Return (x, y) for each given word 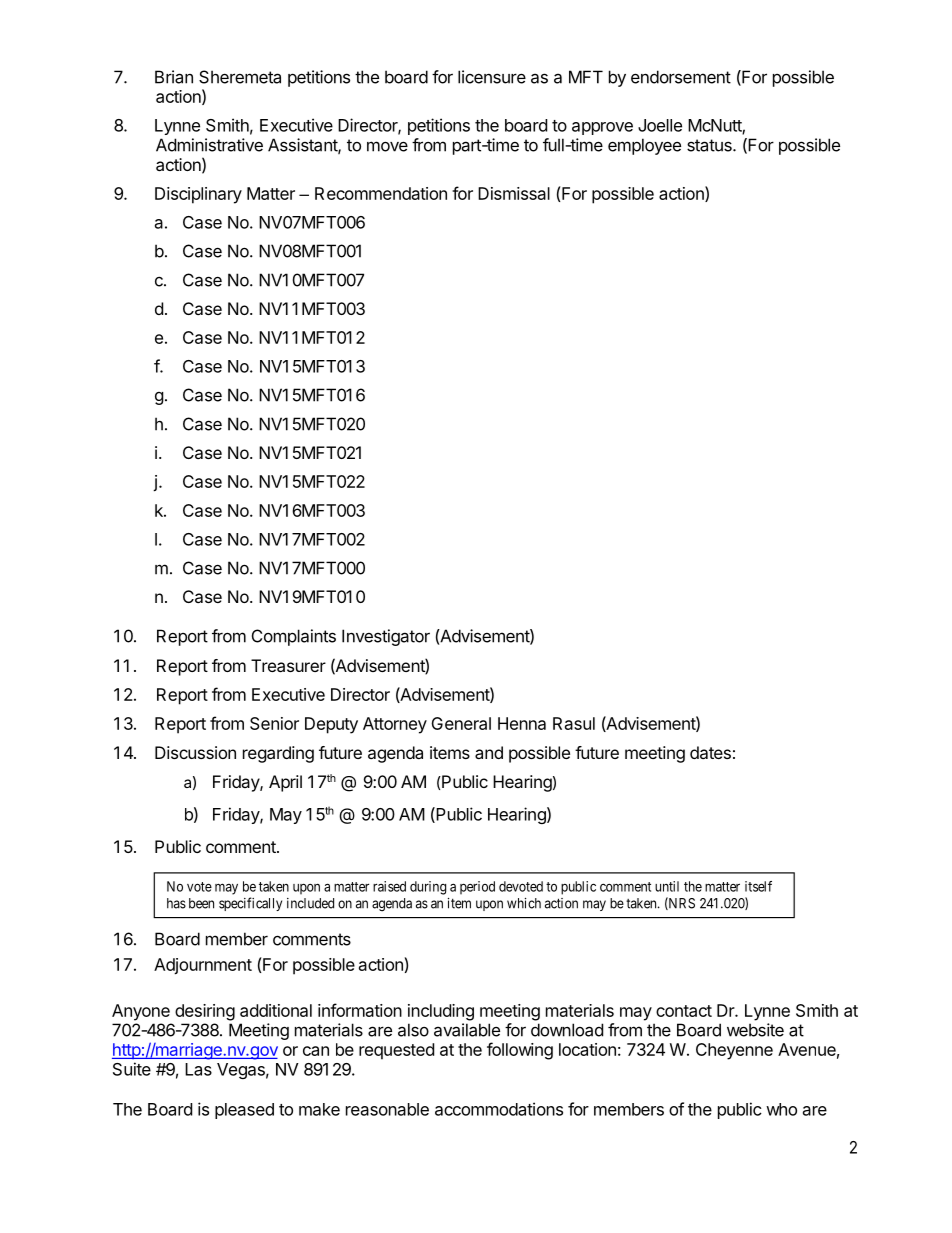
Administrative (209, 145)
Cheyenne (734, 1051)
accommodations (499, 1109)
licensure (492, 77)
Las (198, 1069)
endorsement (681, 77)
